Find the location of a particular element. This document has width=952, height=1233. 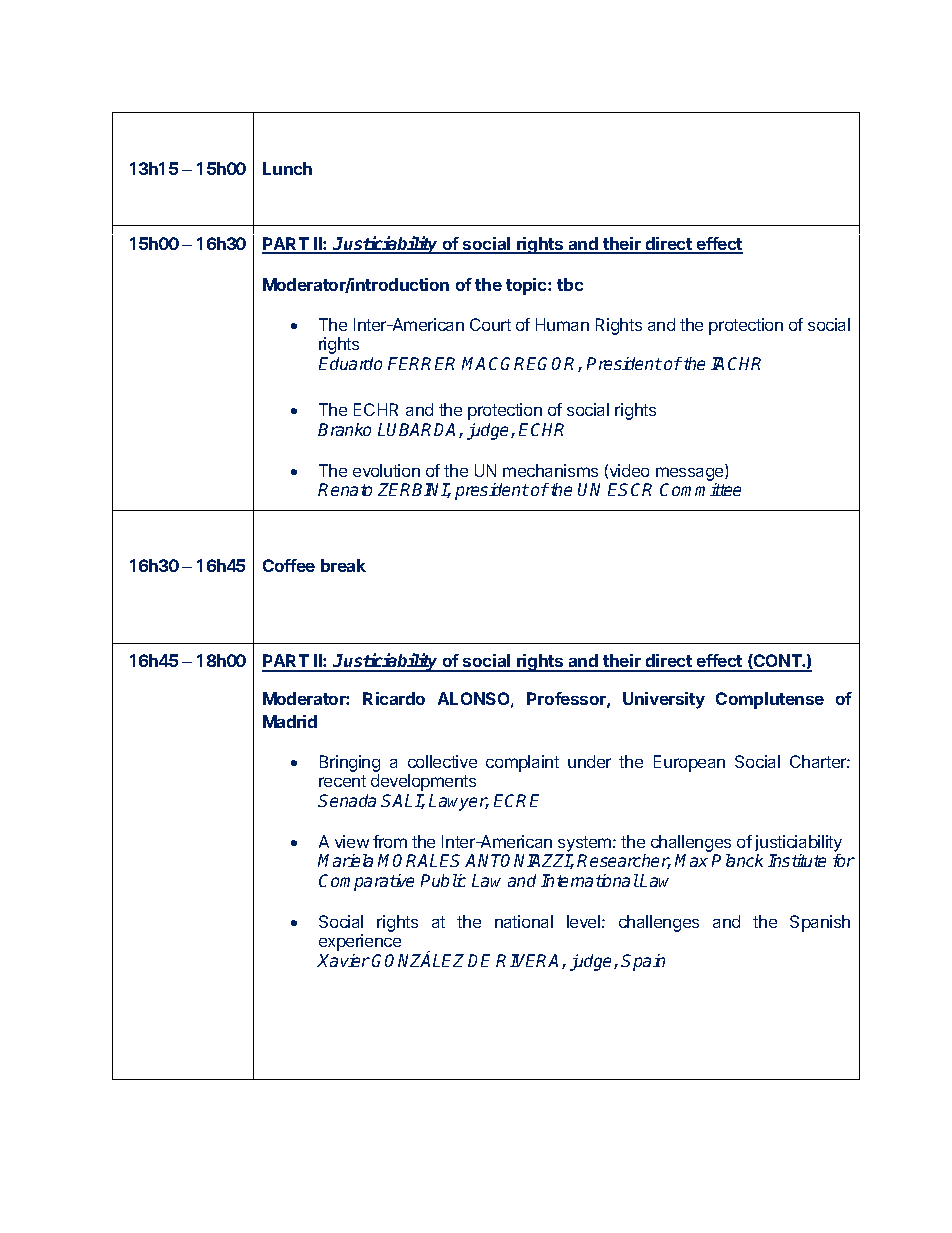

tbc is located at coordinates (570, 284).
